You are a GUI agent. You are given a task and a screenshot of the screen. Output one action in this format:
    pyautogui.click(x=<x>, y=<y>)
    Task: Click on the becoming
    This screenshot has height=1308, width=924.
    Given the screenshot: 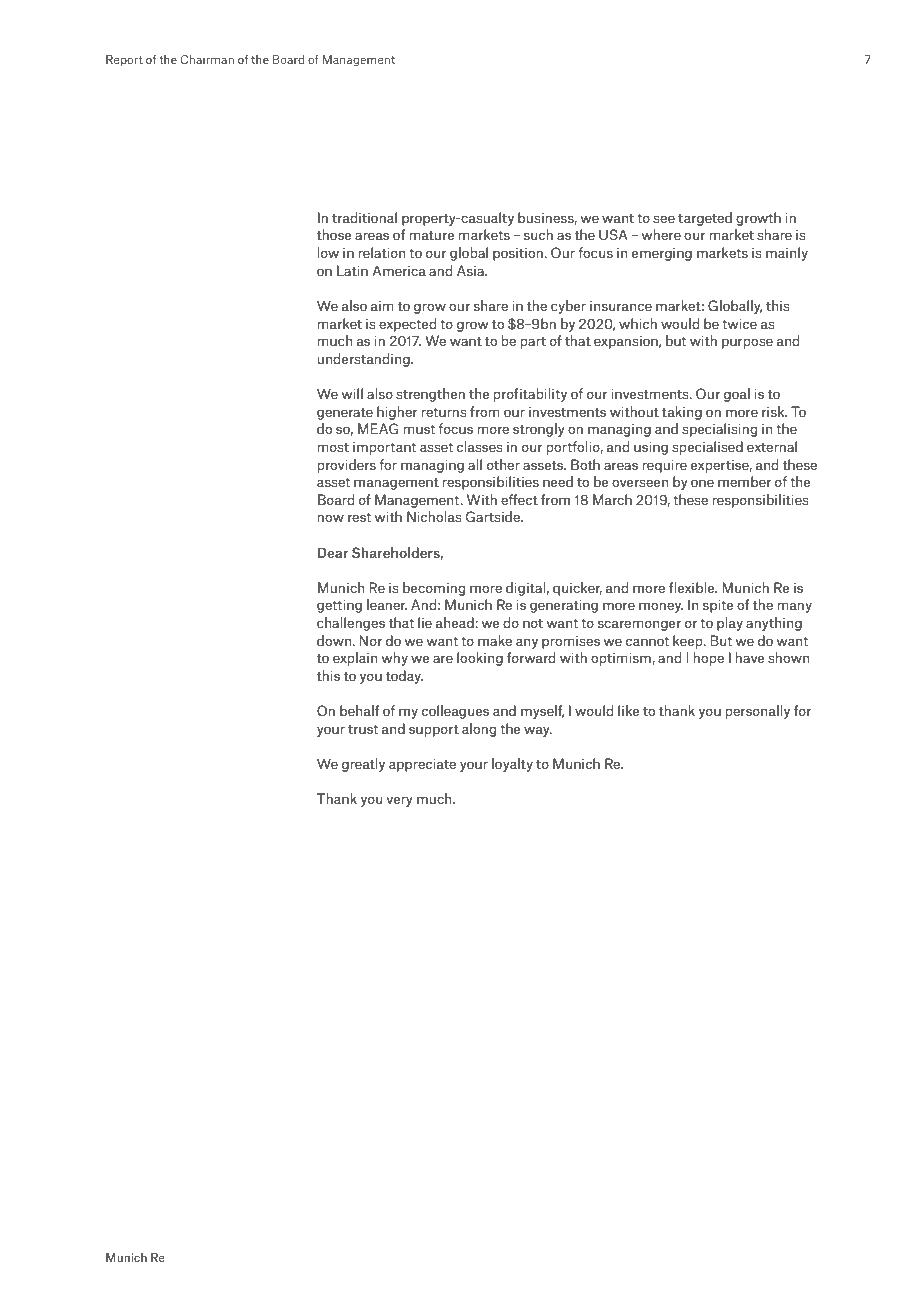 What is the action you would take?
    pyautogui.click(x=434, y=589)
